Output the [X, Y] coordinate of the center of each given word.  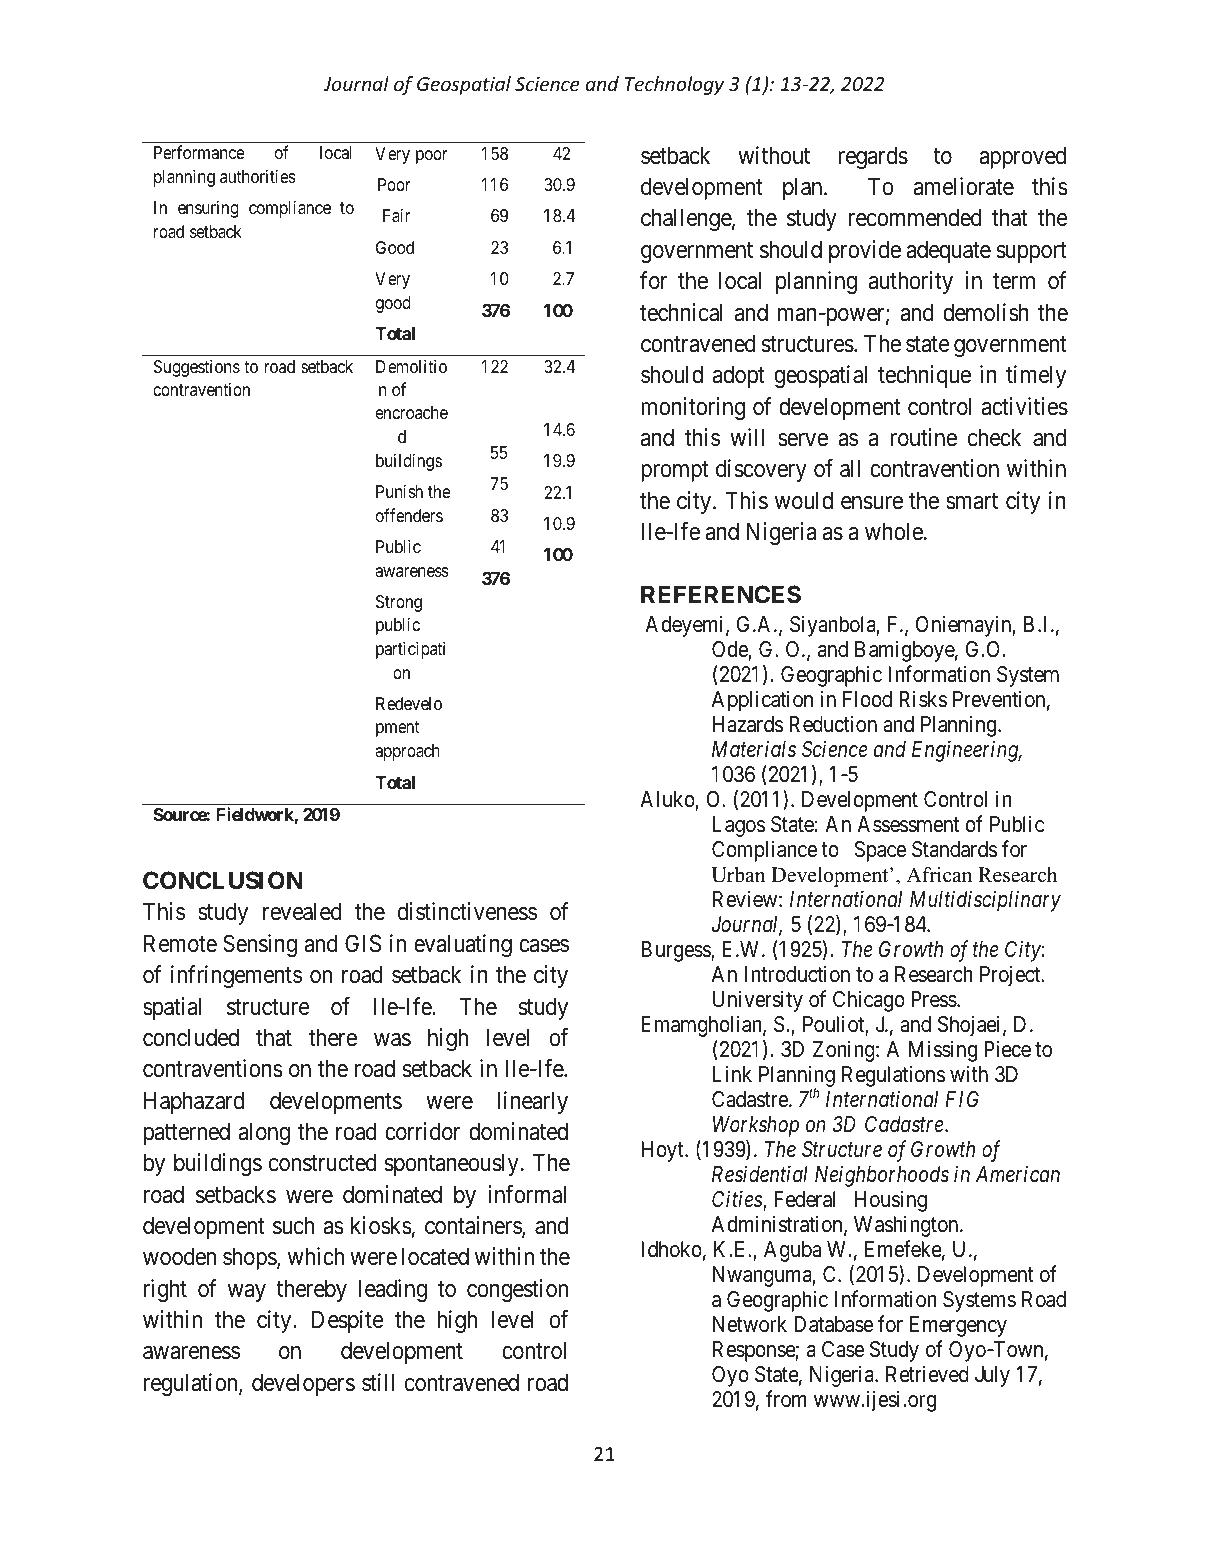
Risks [923, 699]
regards [873, 157]
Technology [674, 85]
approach [407, 752]
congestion [517, 1290]
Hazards [748, 724]
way [247, 1293]
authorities [258, 176]
